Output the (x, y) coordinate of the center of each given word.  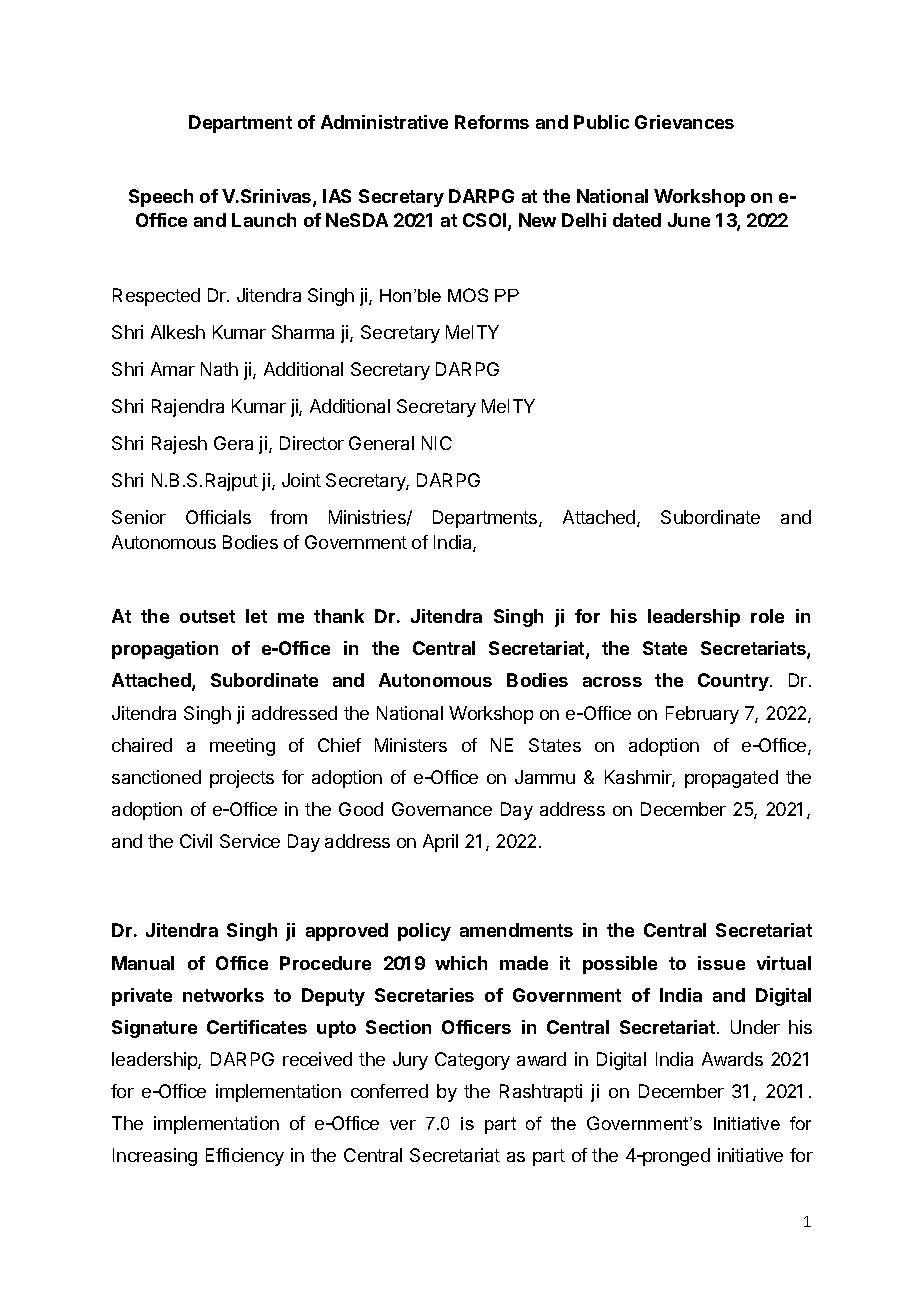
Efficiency (245, 1157)
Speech (161, 198)
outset (207, 616)
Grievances (684, 122)
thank (339, 616)
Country (734, 682)
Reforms (492, 122)
